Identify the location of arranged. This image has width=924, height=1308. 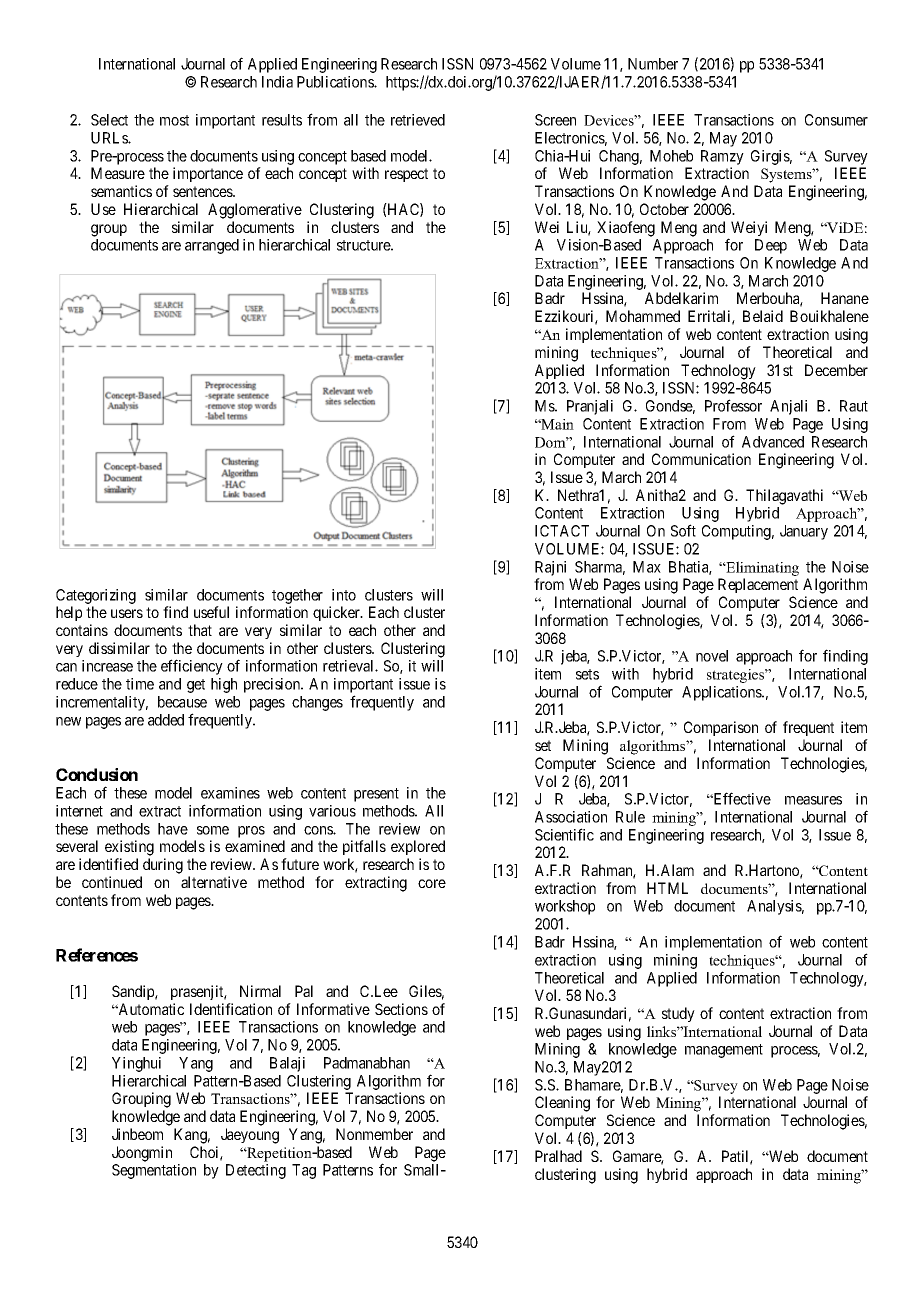
(212, 246).
